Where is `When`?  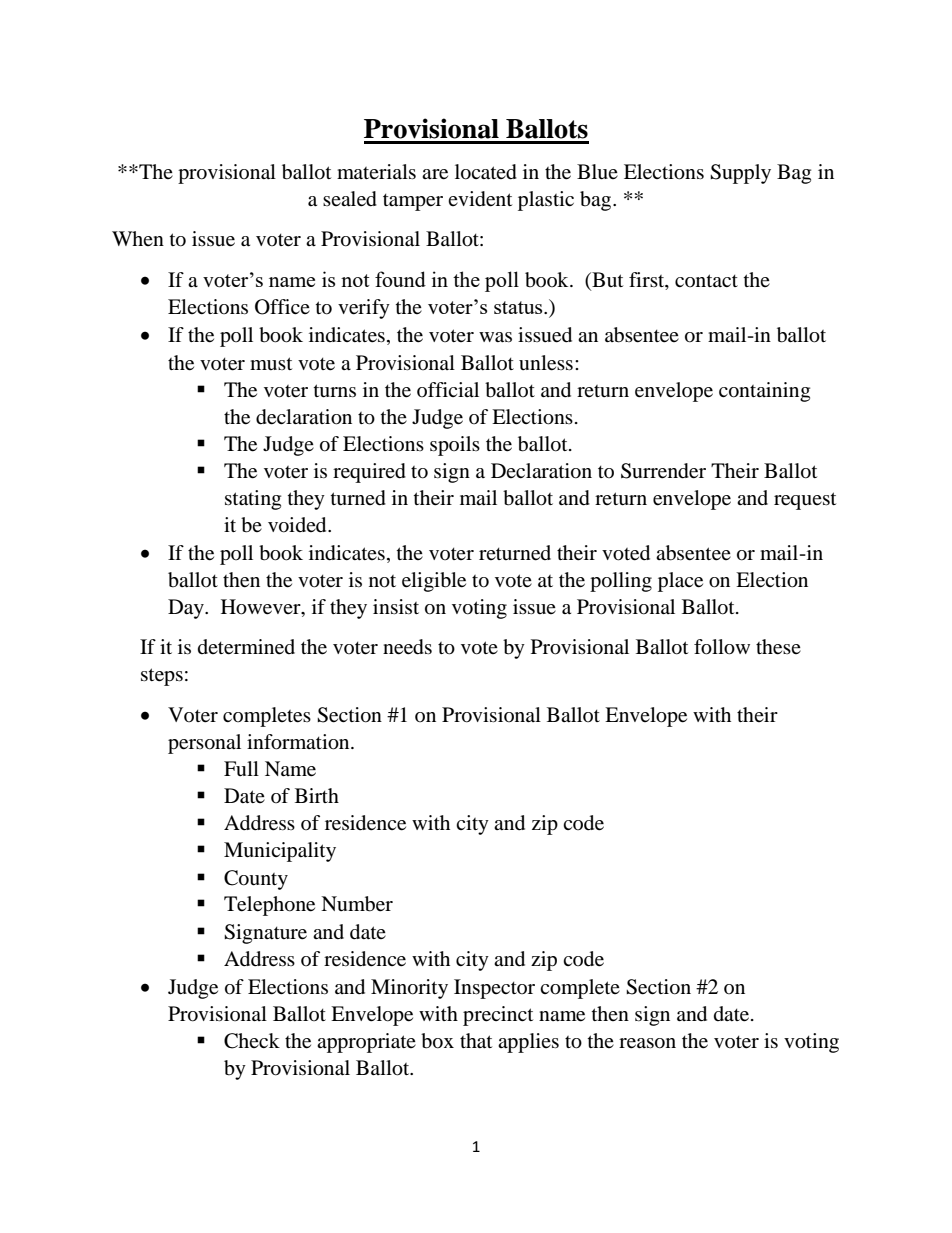 When is located at coordinates (138, 238).
